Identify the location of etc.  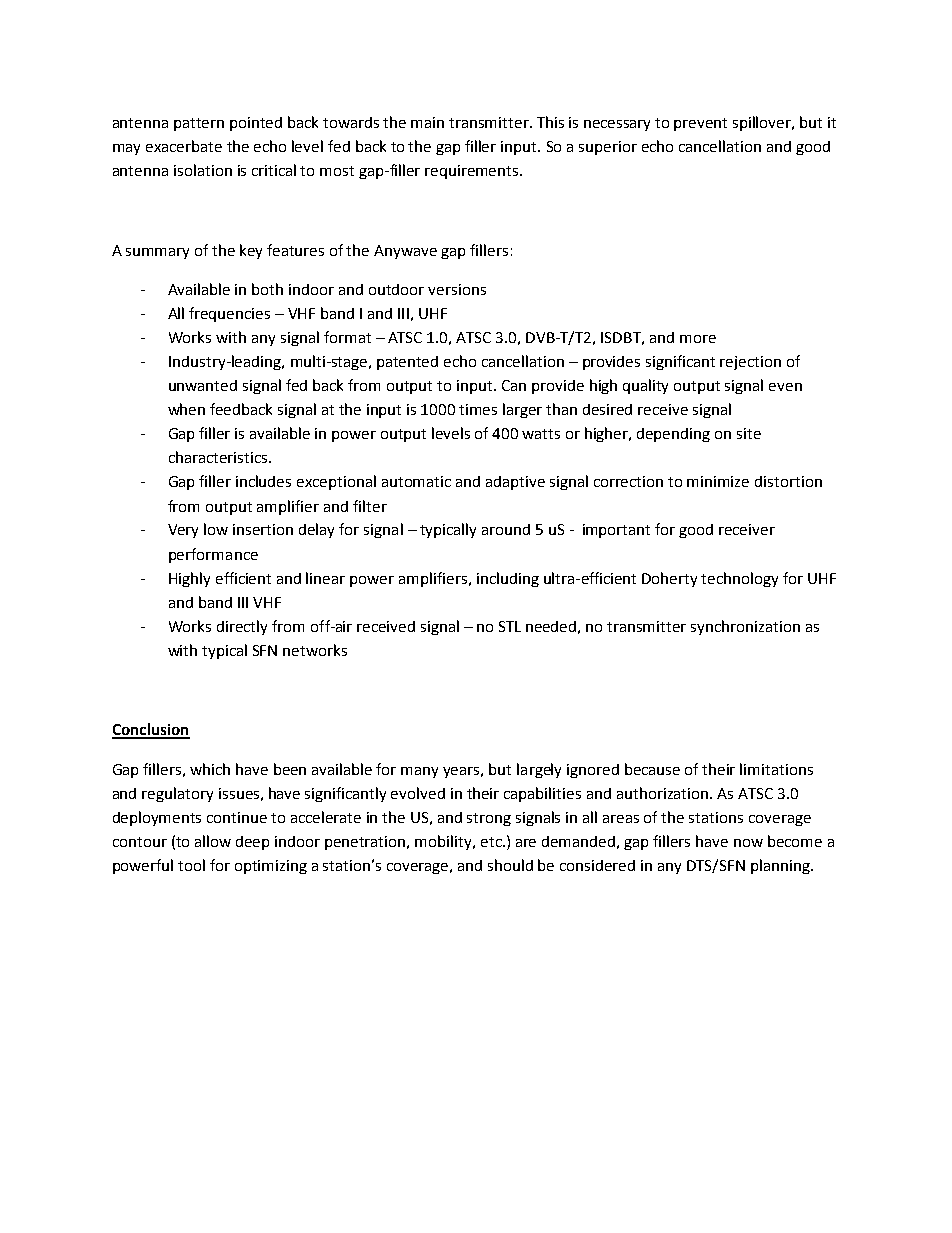
(492, 842).
